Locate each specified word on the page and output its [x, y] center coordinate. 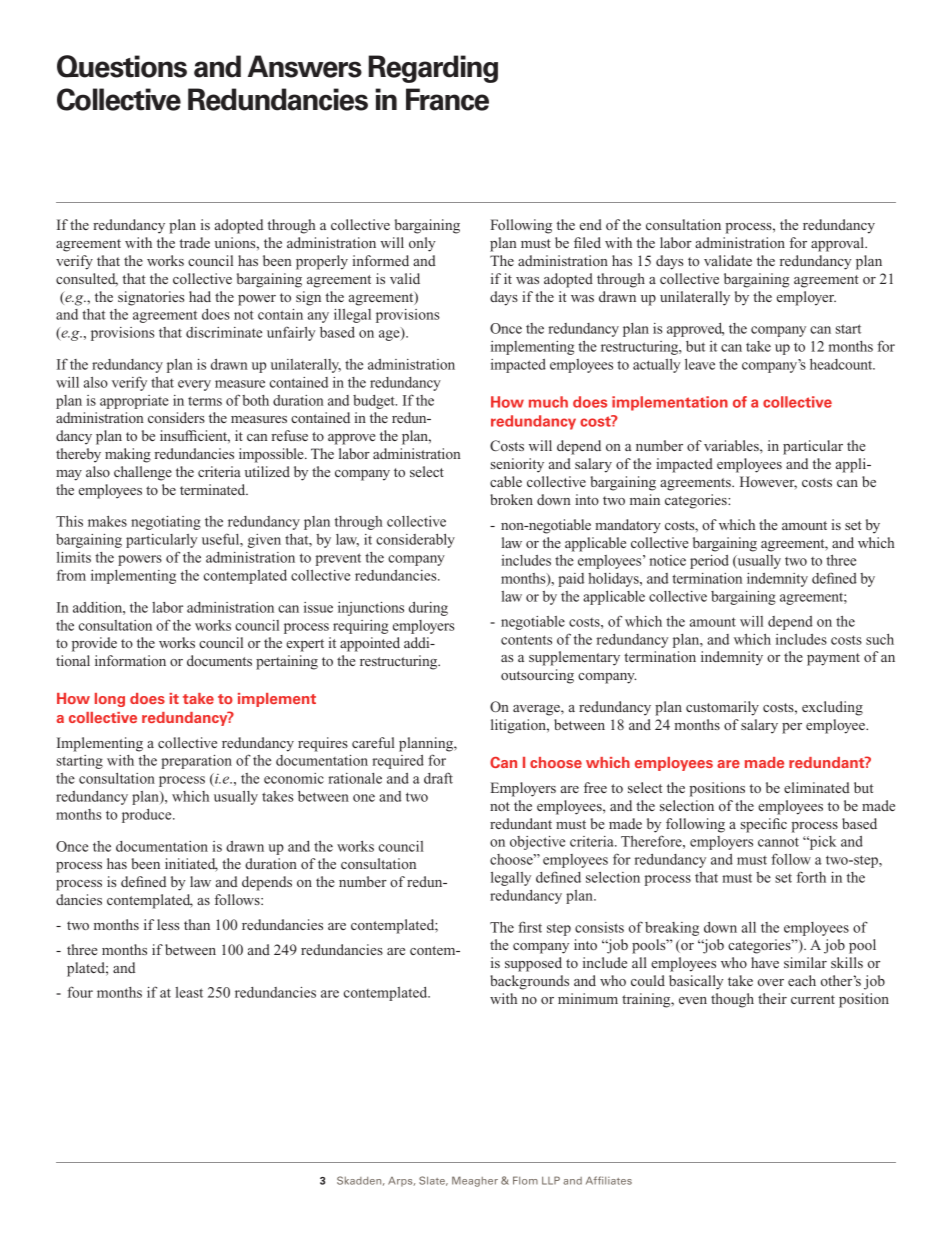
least [189, 992]
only [422, 244]
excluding [832, 708]
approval [838, 244]
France [447, 99]
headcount [842, 364]
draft [438, 778]
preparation [196, 762]
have [765, 962]
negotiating [166, 523]
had [200, 296]
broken [511, 499]
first [530, 927]
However [768, 482]
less [168, 924]
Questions [122, 66]
